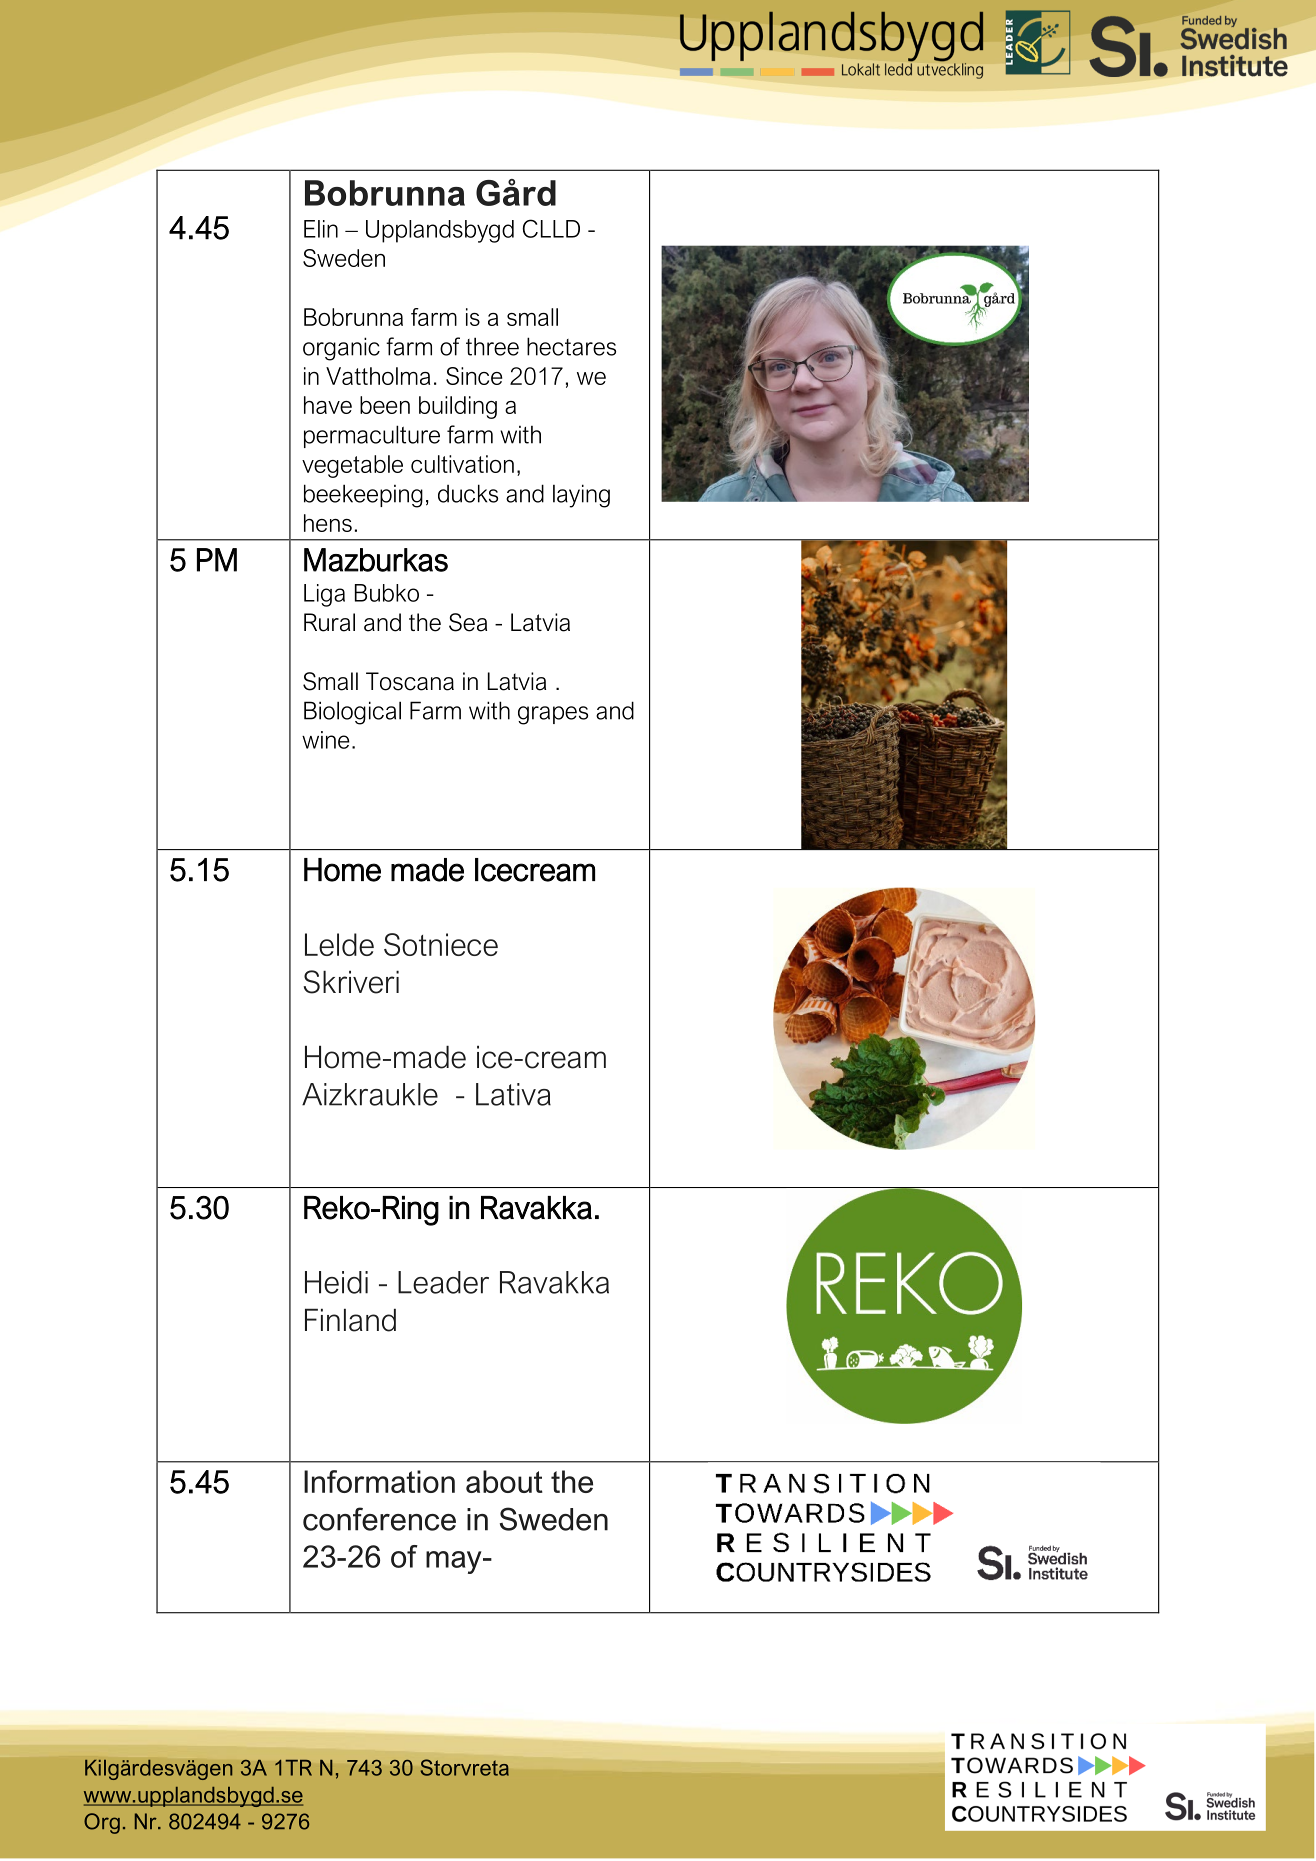 The height and width of the screenshot is (1861, 1316). Describe the element at coordinates (474, 376) in the screenshot. I see `Since` at that location.
